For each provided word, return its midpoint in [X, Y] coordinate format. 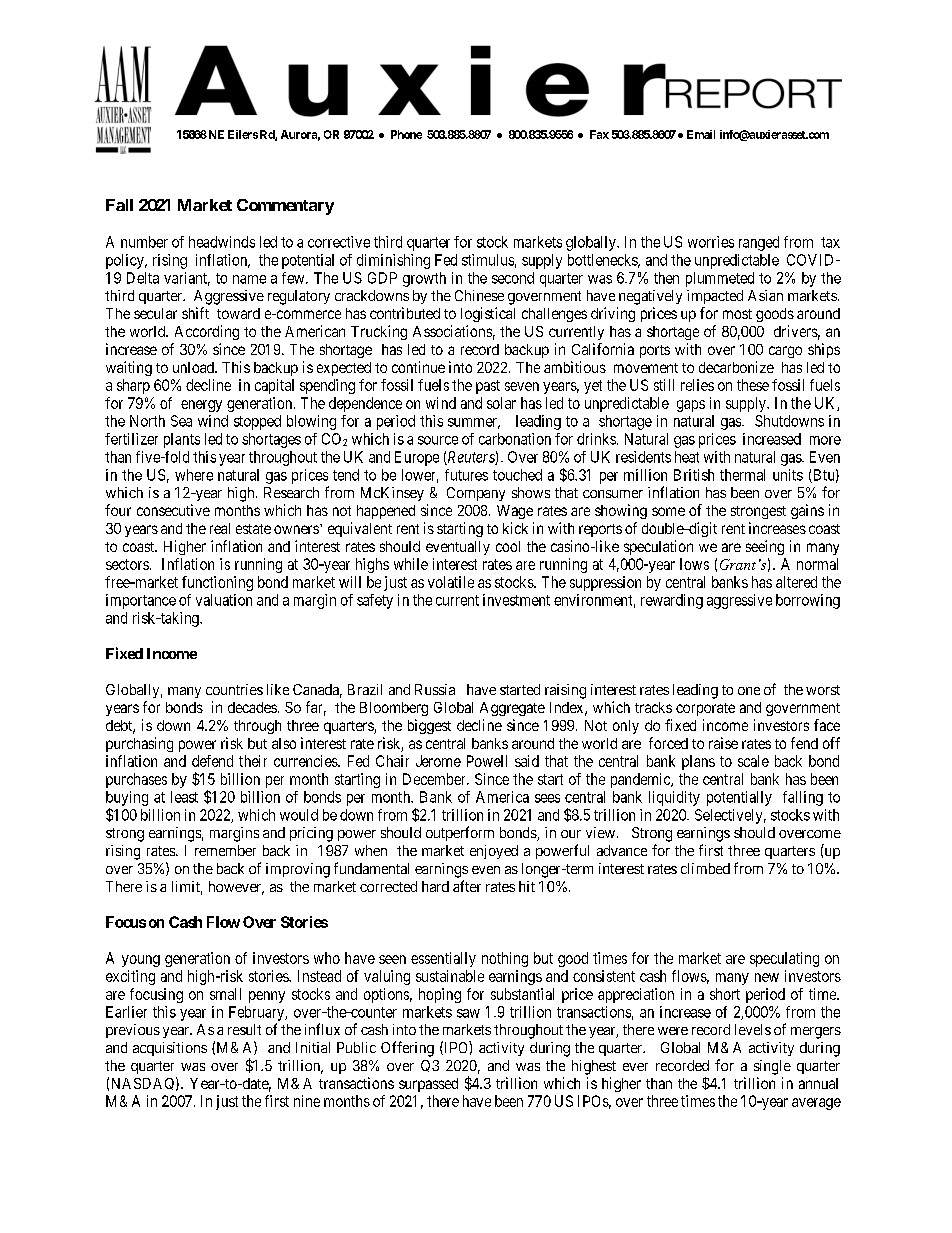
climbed [705, 868]
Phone [406, 134]
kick [515, 528]
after [467, 886]
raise [723, 743]
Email [701, 134]
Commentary [285, 207]
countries [234, 689]
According [207, 332]
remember [225, 850]
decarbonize [736, 367]
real [220, 528]
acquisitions [170, 1049]
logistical [488, 314]
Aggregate [512, 709]
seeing [765, 547]
